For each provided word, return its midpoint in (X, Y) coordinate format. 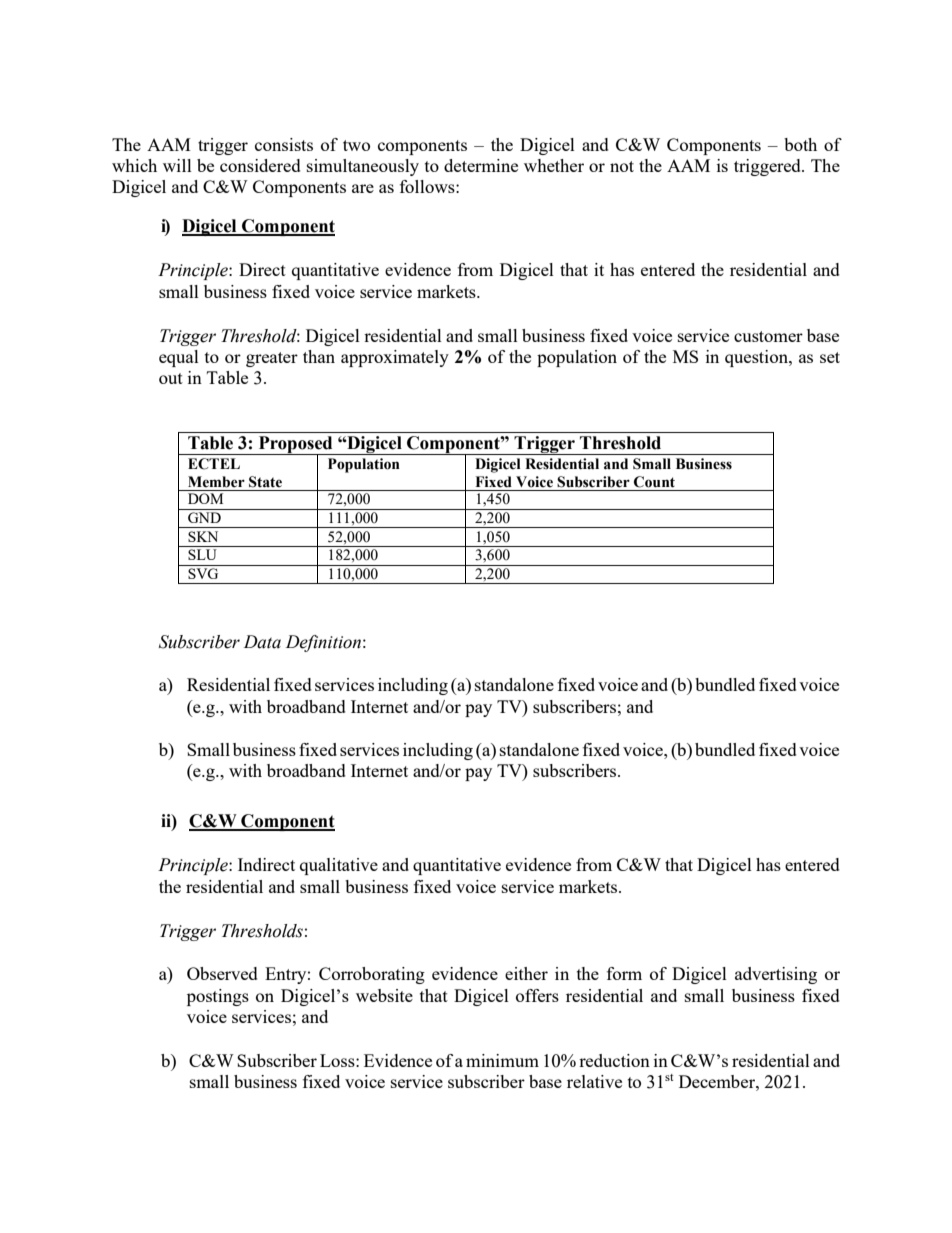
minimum (502, 1060)
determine (481, 165)
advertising (776, 975)
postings (218, 997)
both (800, 144)
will (177, 165)
